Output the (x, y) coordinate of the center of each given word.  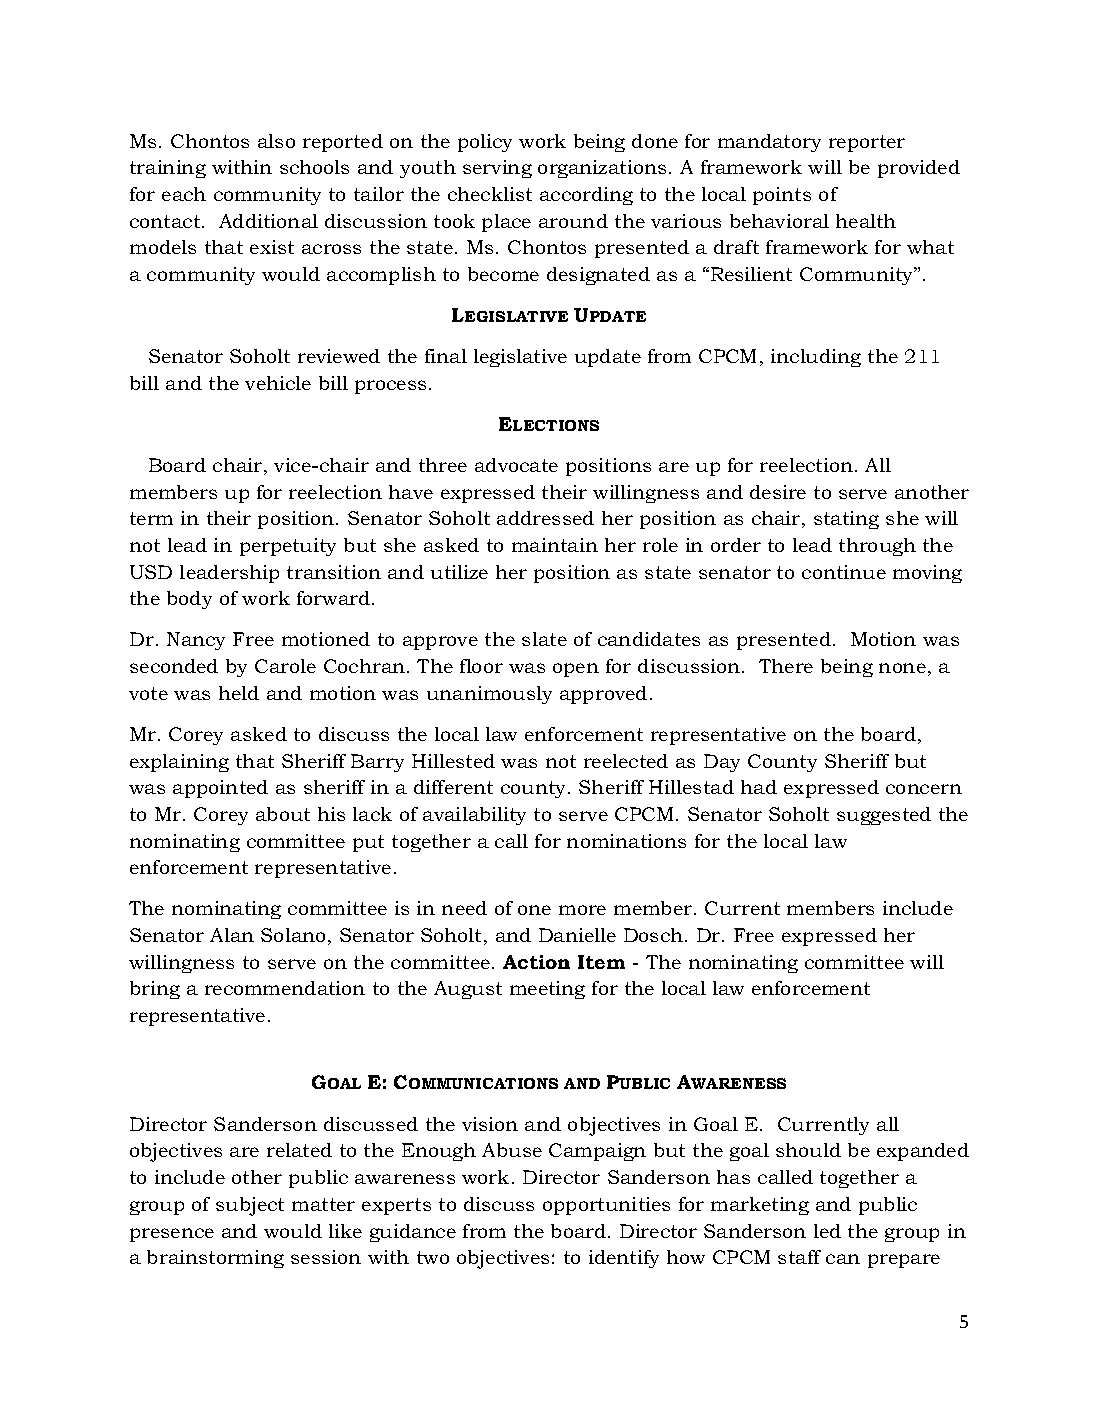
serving (497, 169)
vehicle (278, 383)
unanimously (489, 695)
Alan (232, 935)
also (276, 141)
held (239, 693)
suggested (884, 816)
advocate (516, 465)
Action (536, 962)
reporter (867, 143)
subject (250, 1206)
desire (778, 492)
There (786, 666)
